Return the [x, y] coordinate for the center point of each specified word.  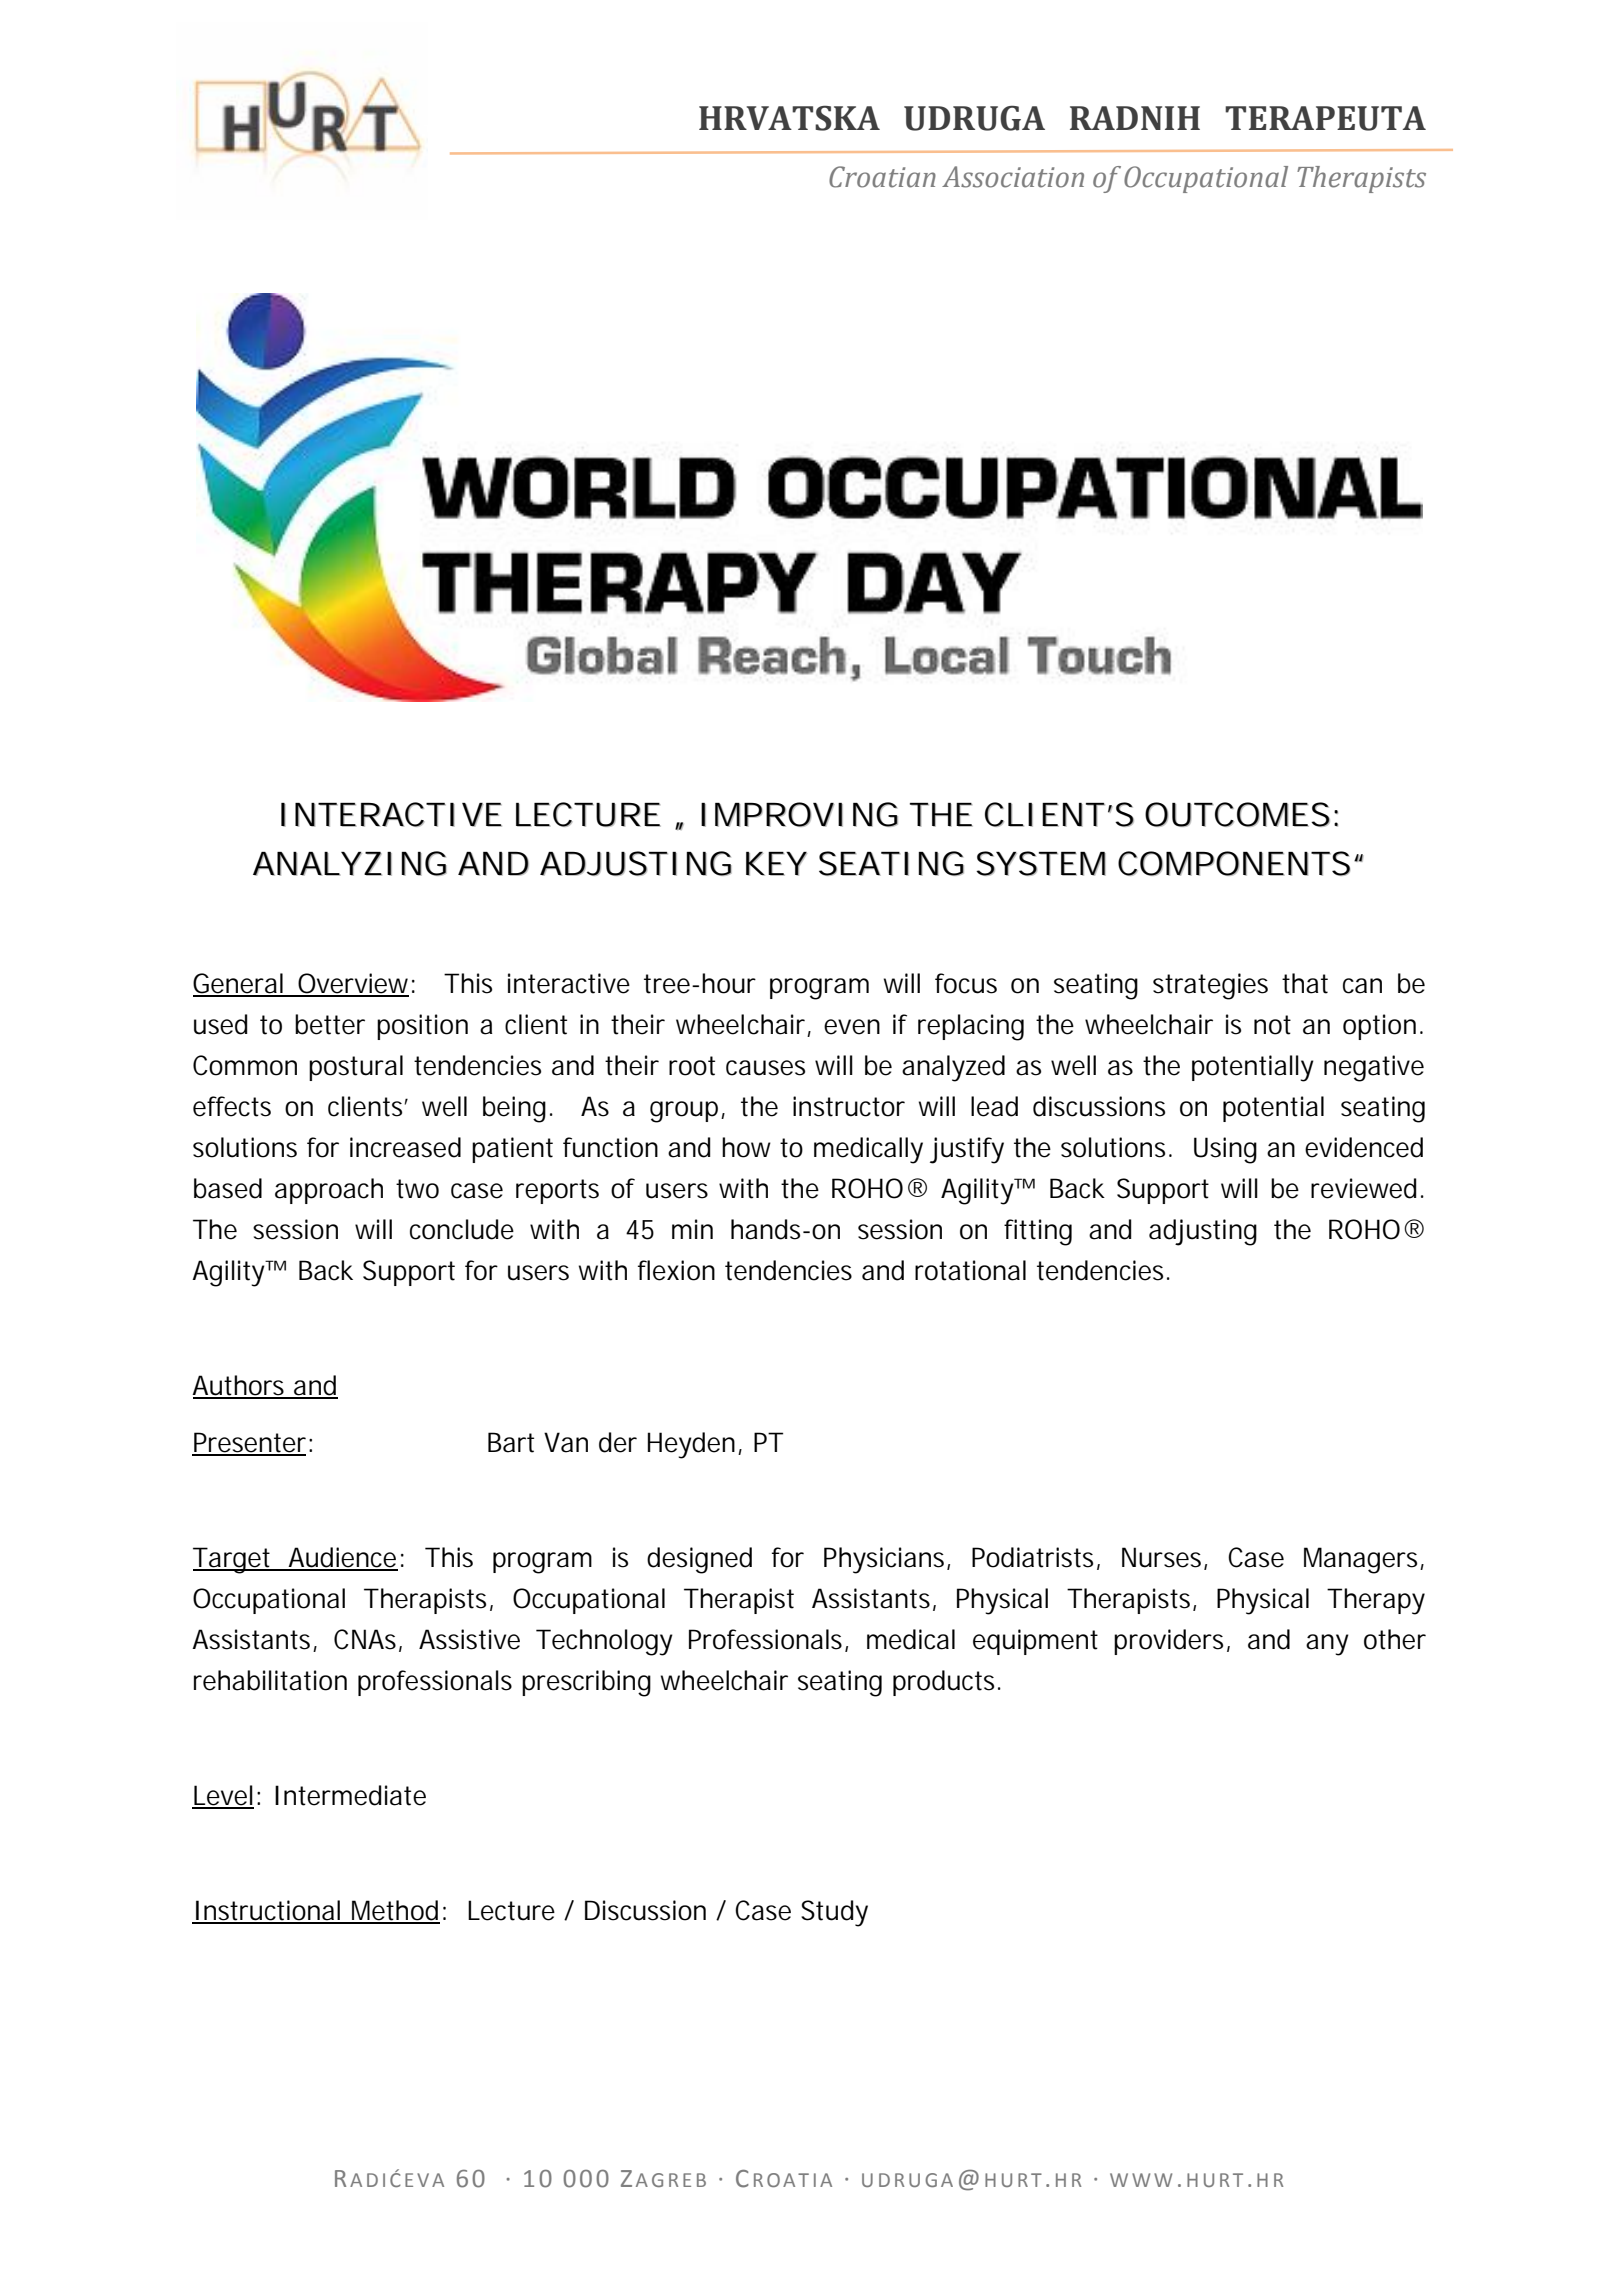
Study [834, 1913]
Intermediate [350, 1795]
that [1305, 983]
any [1327, 1645]
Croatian [882, 177]
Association [1013, 177]
